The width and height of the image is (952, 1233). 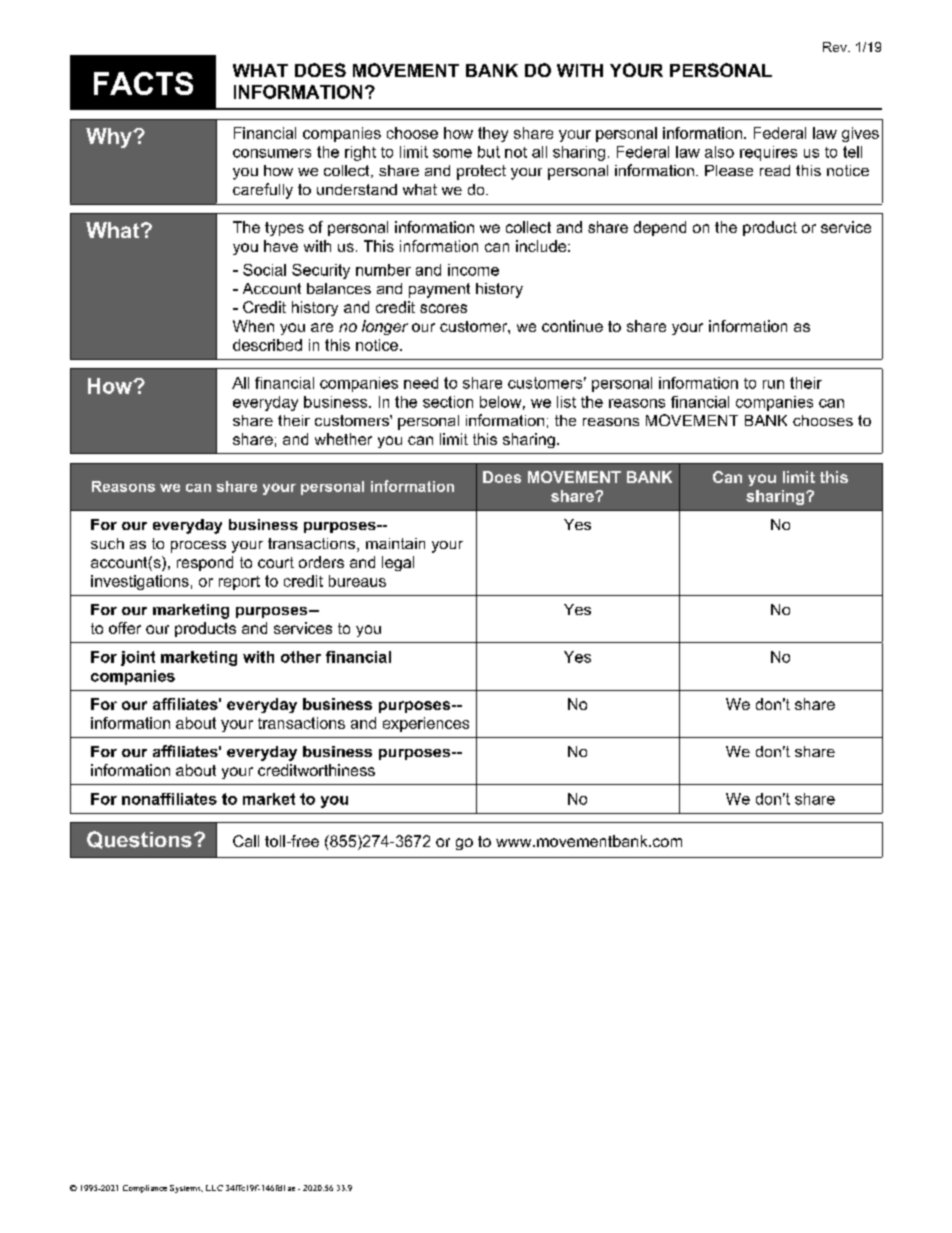 I want to click on scores, so click(x=443, y=308).
